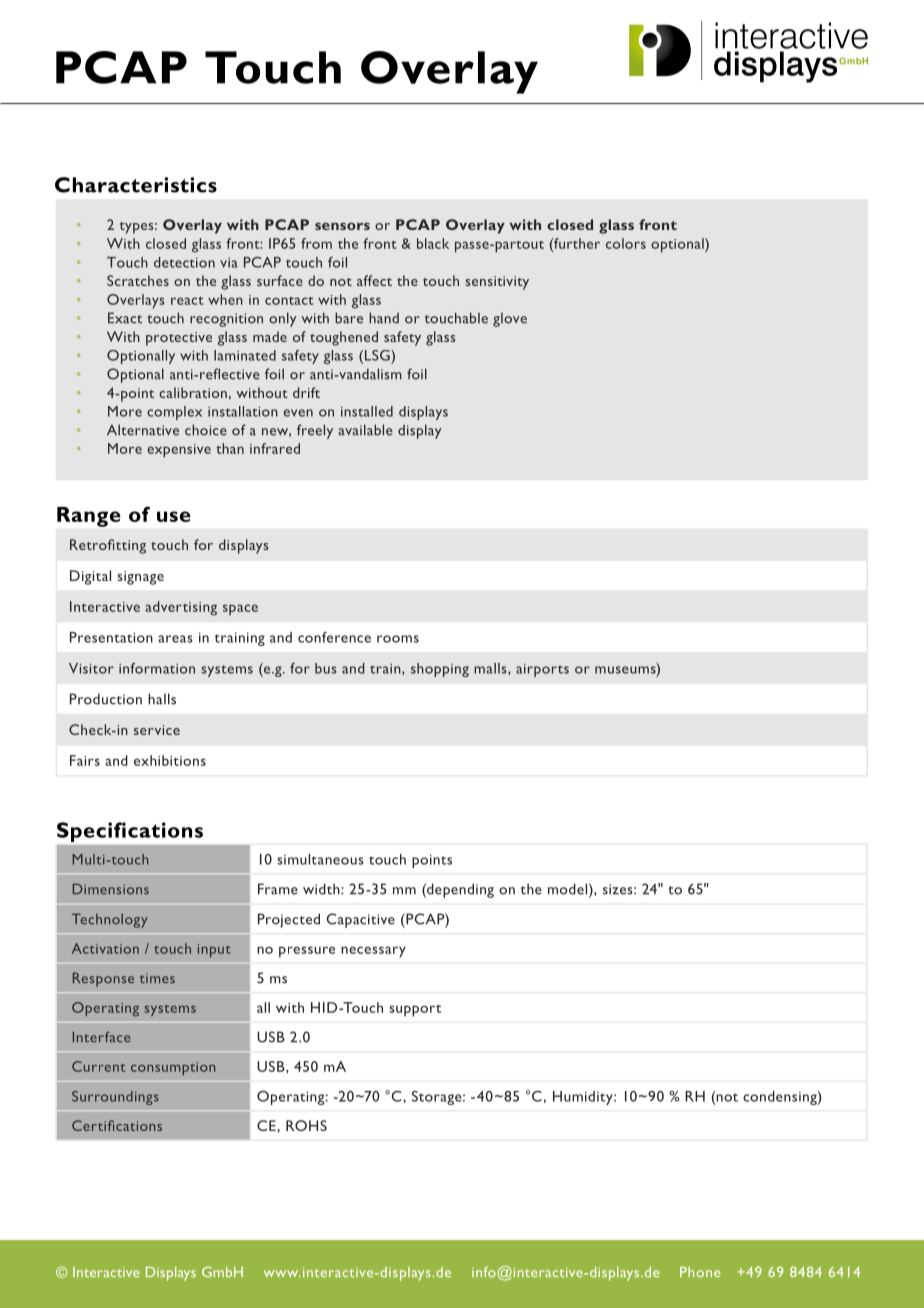 The width and height of the page is (924, 1308). Describe the element at coordinates (626, 243) in the page. I see `colors` at that location.
